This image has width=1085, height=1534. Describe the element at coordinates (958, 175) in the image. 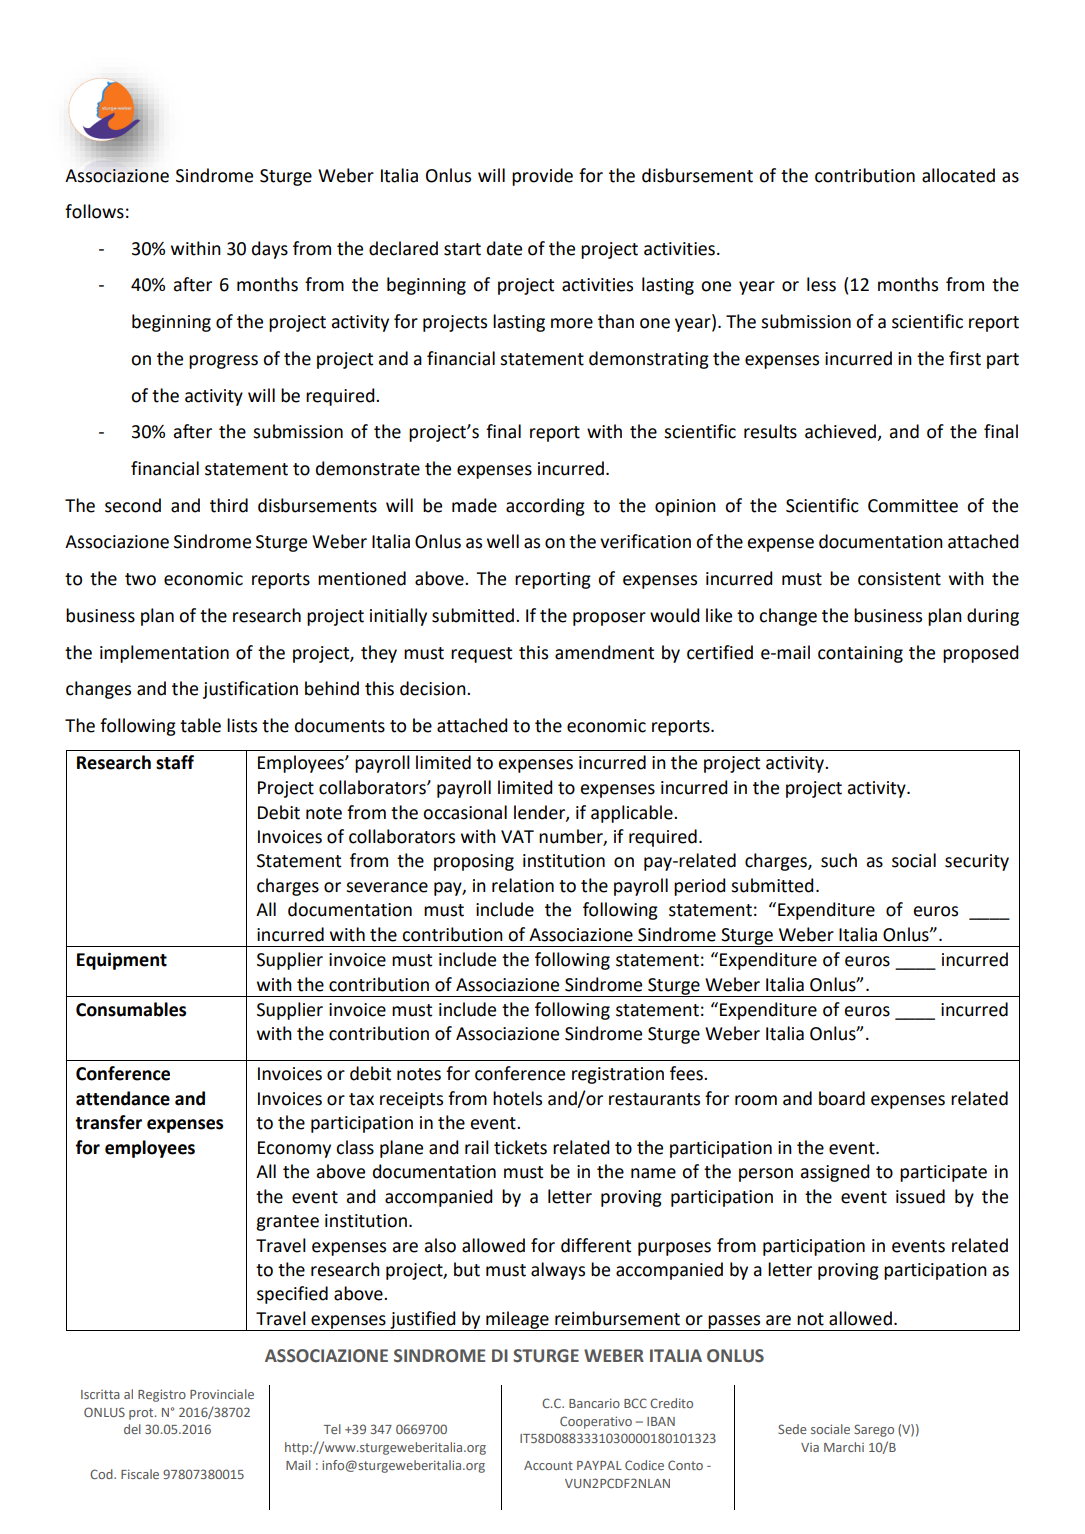

I see `allocated` at that location.
